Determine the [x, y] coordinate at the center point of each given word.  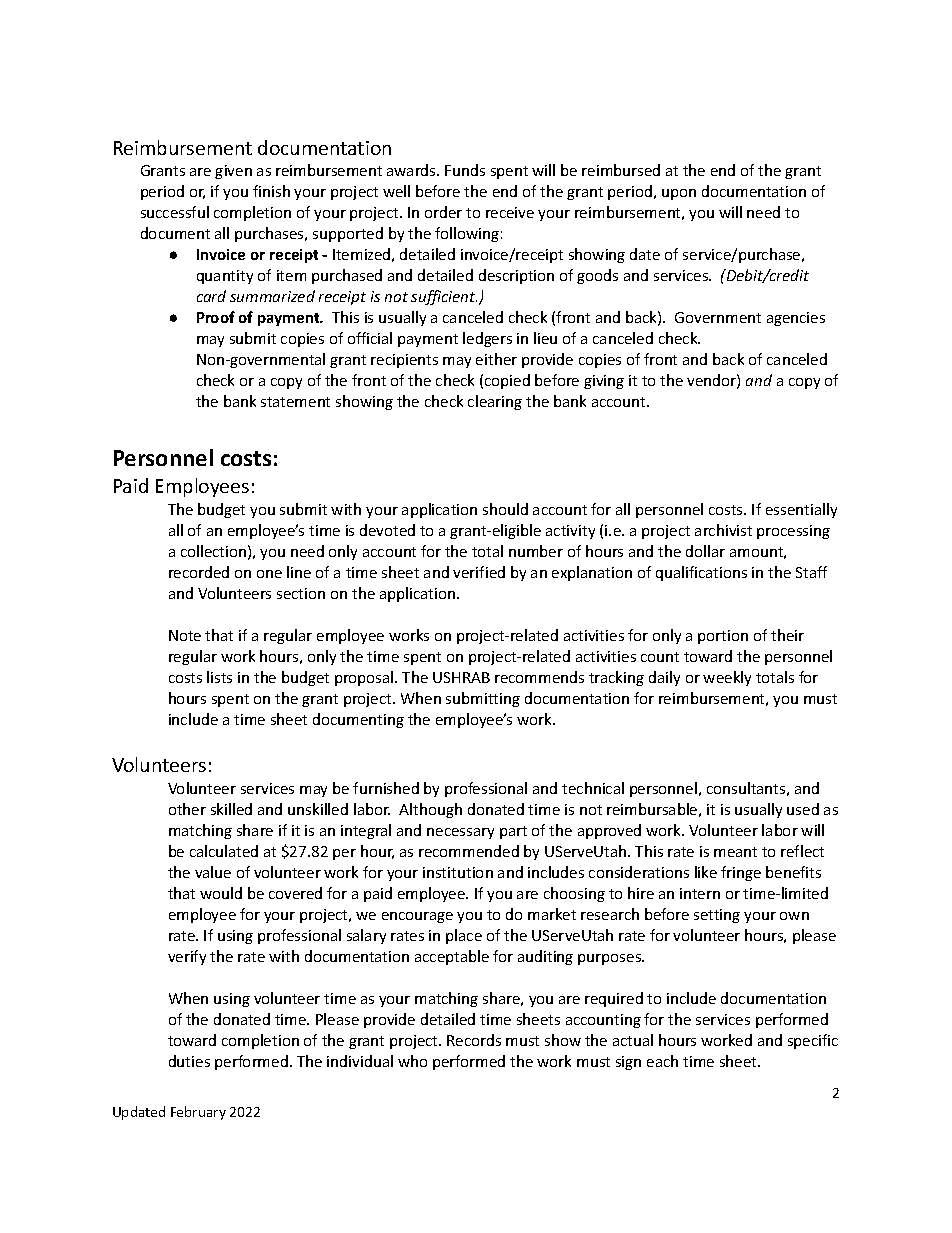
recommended [469, 851]
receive [510, 212]
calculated [224, 851]
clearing [495, 402]
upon [679, 194]
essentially [801, 510]
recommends [539, 677]
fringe [741, 873]
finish [271, 191]
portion [723, 637]
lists [219, 677]
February [198, 1113]
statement [295, 402]
